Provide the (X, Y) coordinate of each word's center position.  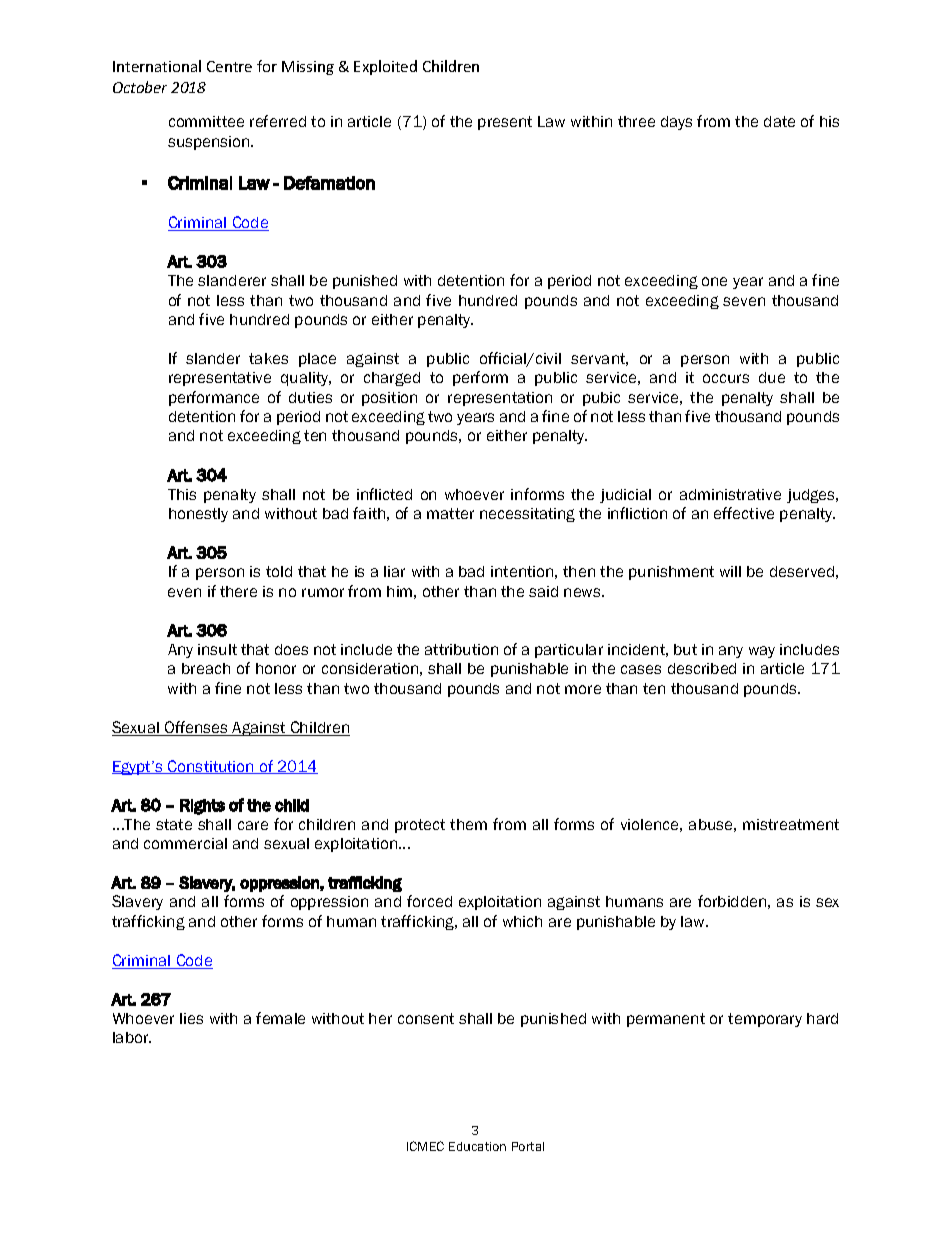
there (238, 591)
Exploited (385, 67)
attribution (461, 649)
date (779, 121)
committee (206, 121)
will (730, 571)
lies (191, 1018)
